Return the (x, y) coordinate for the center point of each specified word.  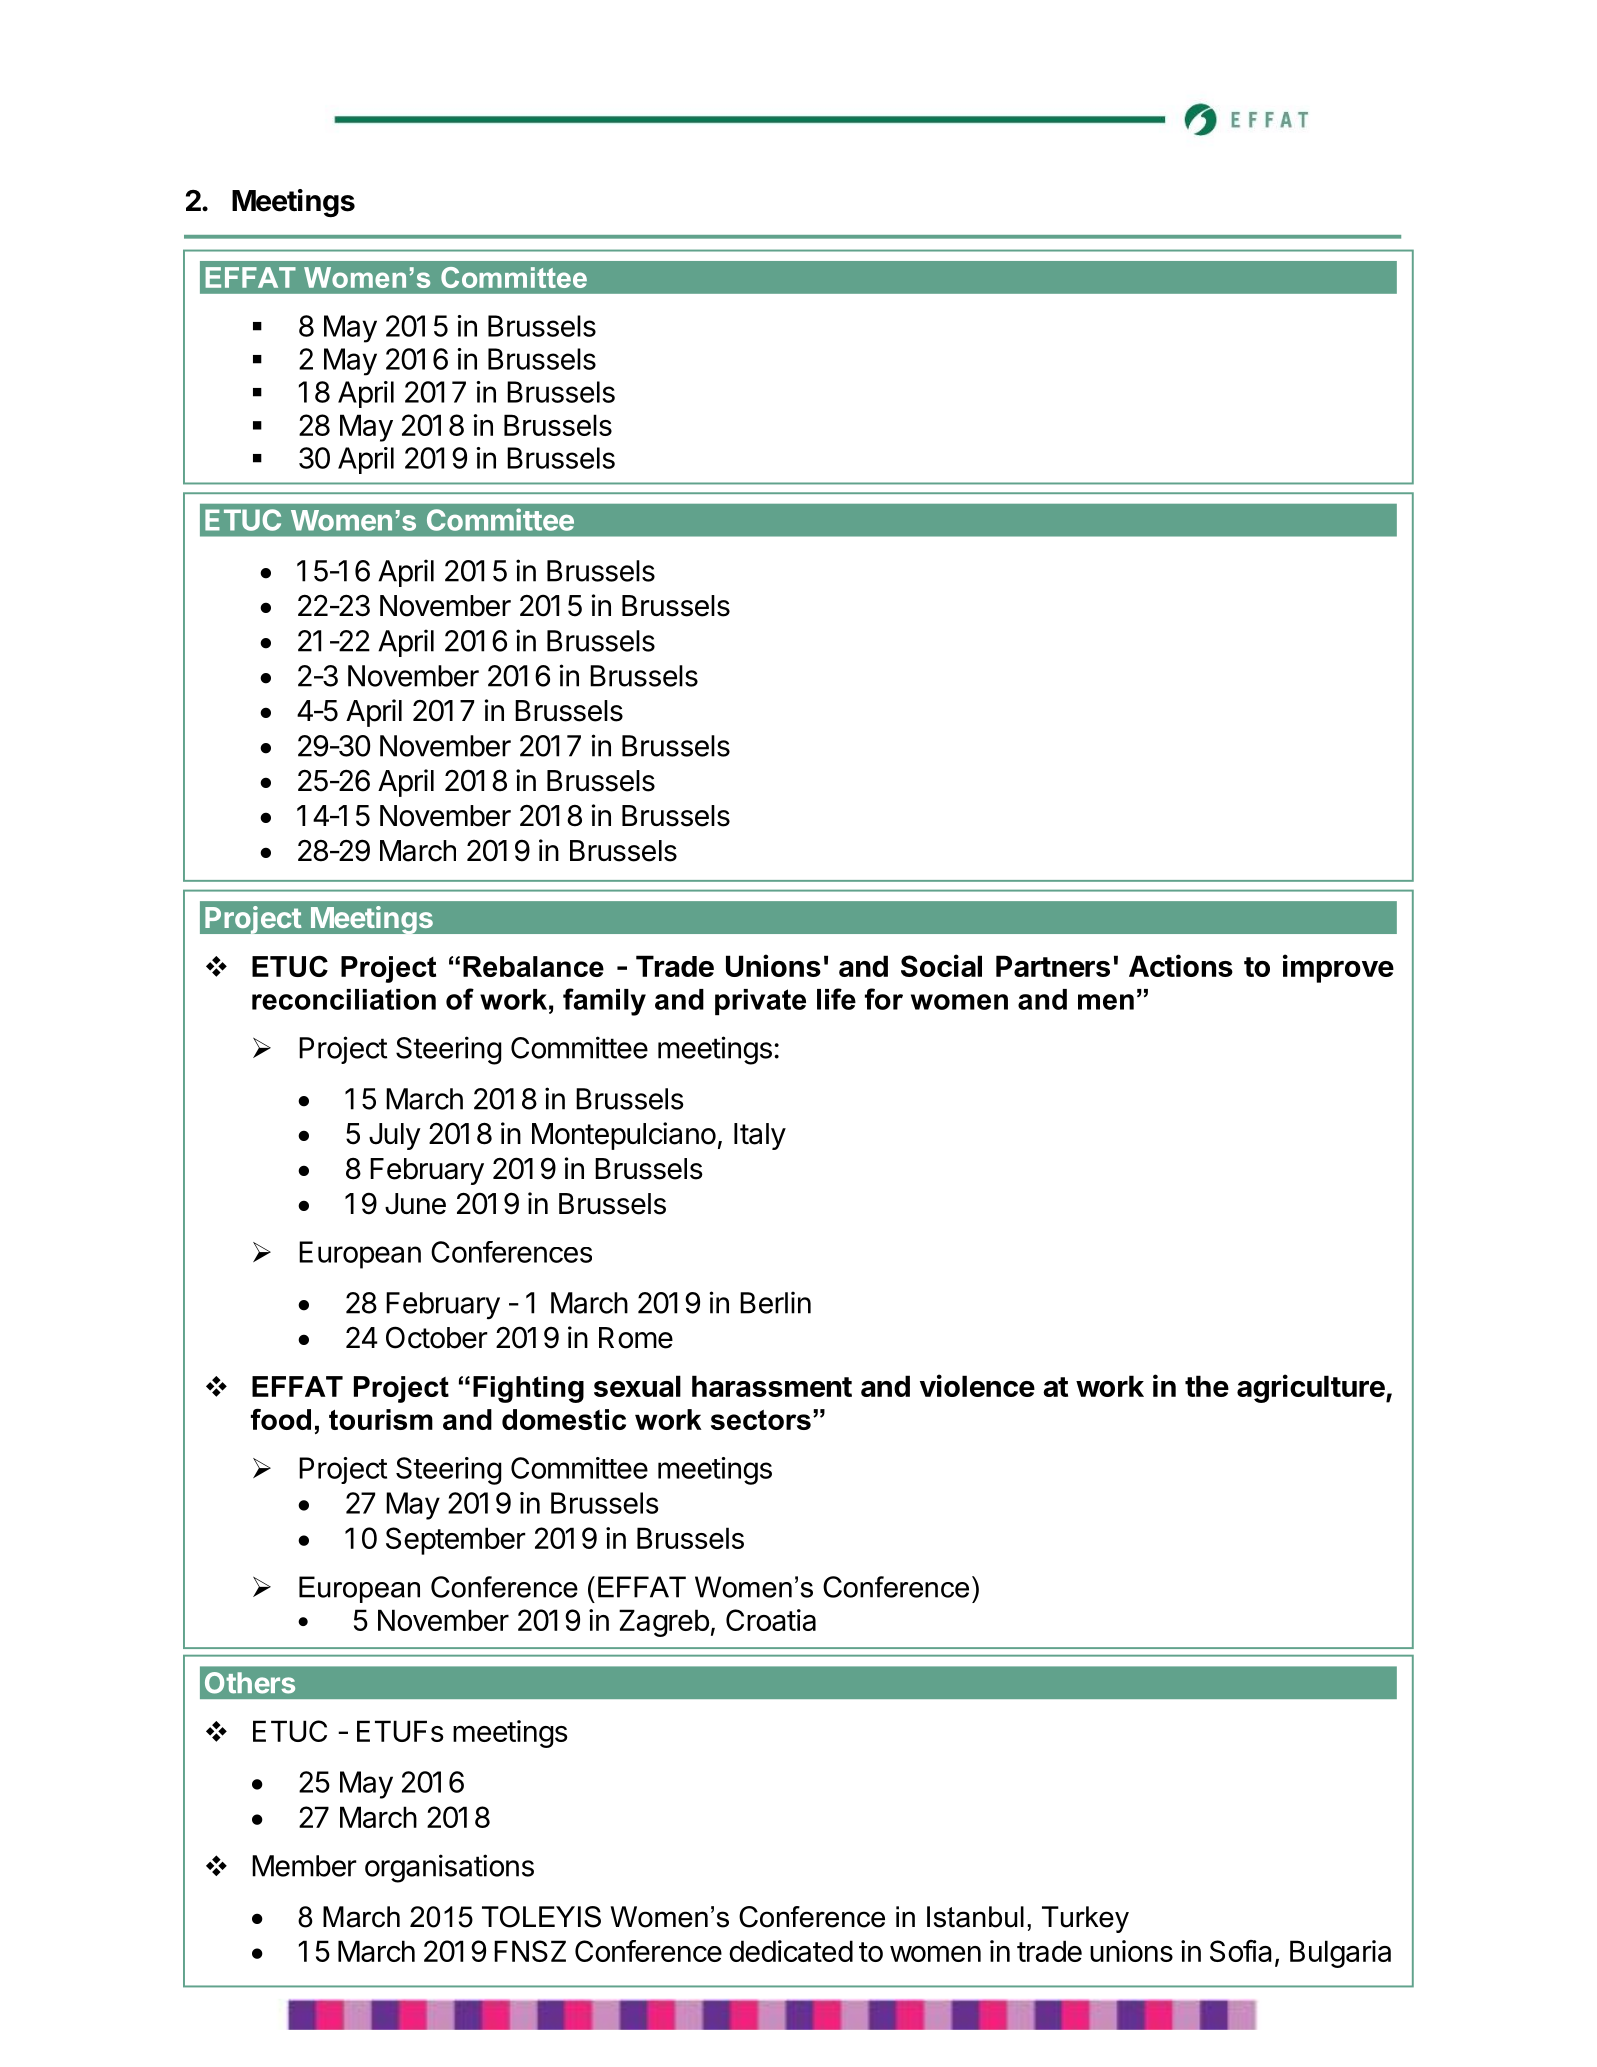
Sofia (1241, 1951)
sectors (761, 1420)
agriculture (1312, 1388)
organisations (449, 1868)
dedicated (791, 1951)
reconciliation (344, 999)
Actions (1181, 965)
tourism (381, 1419)
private (760, 1002)
